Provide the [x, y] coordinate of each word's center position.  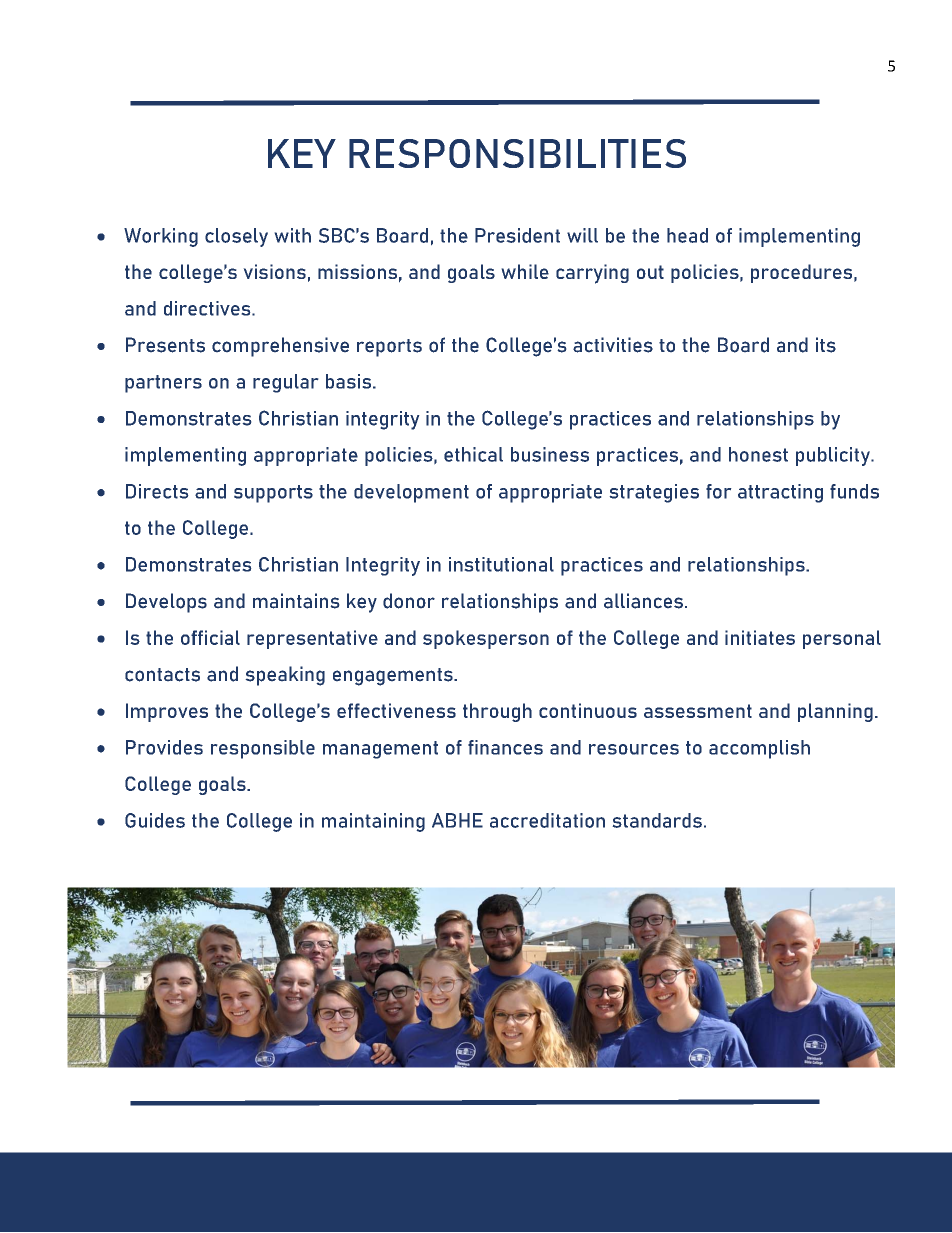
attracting [780, 493]
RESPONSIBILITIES [517, 153]
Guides [155, 820]
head [687, 235]
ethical [473, 454]
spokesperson [486, 639]
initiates [760, 637]
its [826, 345]
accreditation [547, 820]
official [210, 637]
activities [613, 345]
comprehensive [280, 347]
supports [273, 494]
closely [236, 237]
